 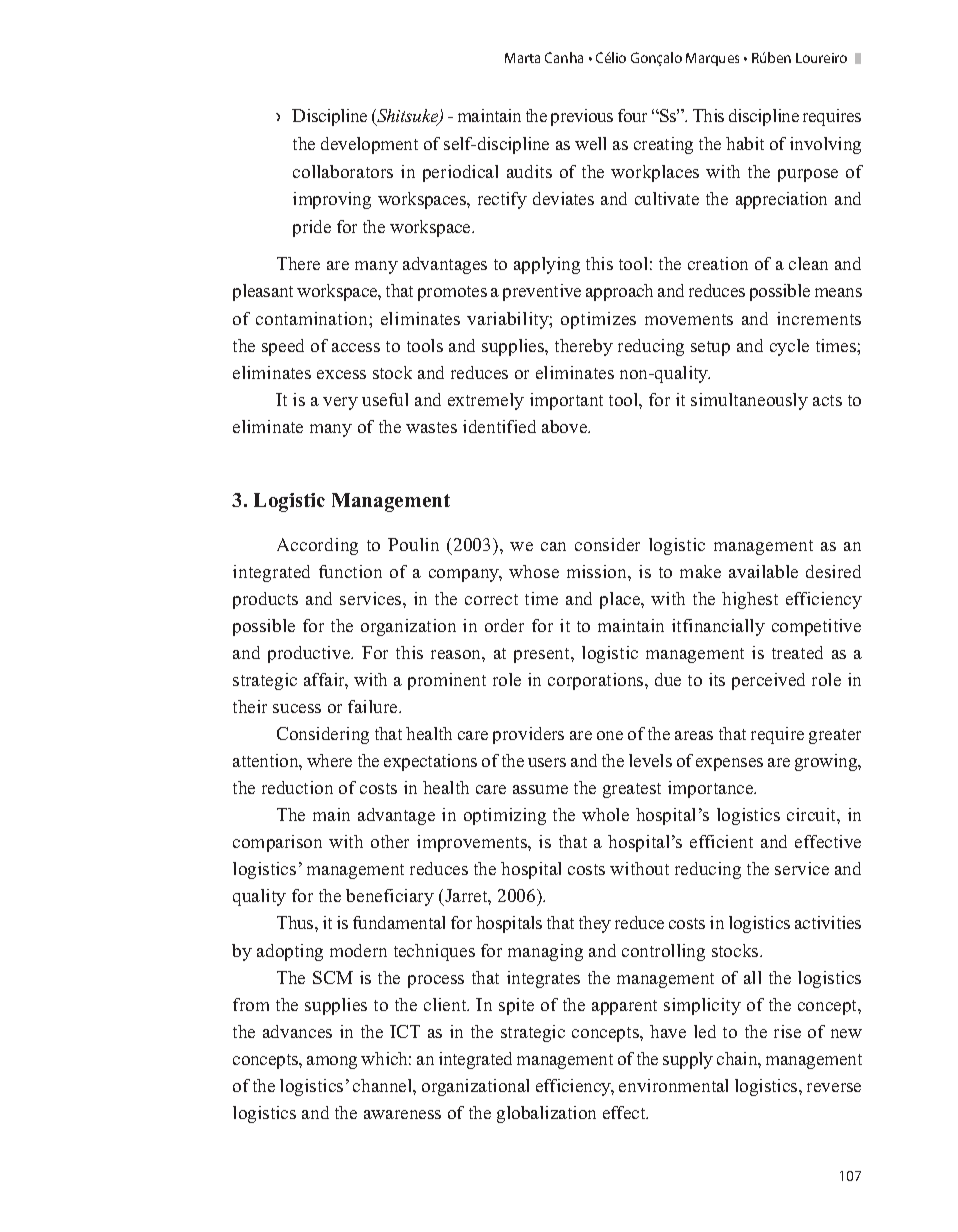 What do you see at coordinates (546, 1114) in the document?
I see `globalization` at bounding box center [546, 1114].
